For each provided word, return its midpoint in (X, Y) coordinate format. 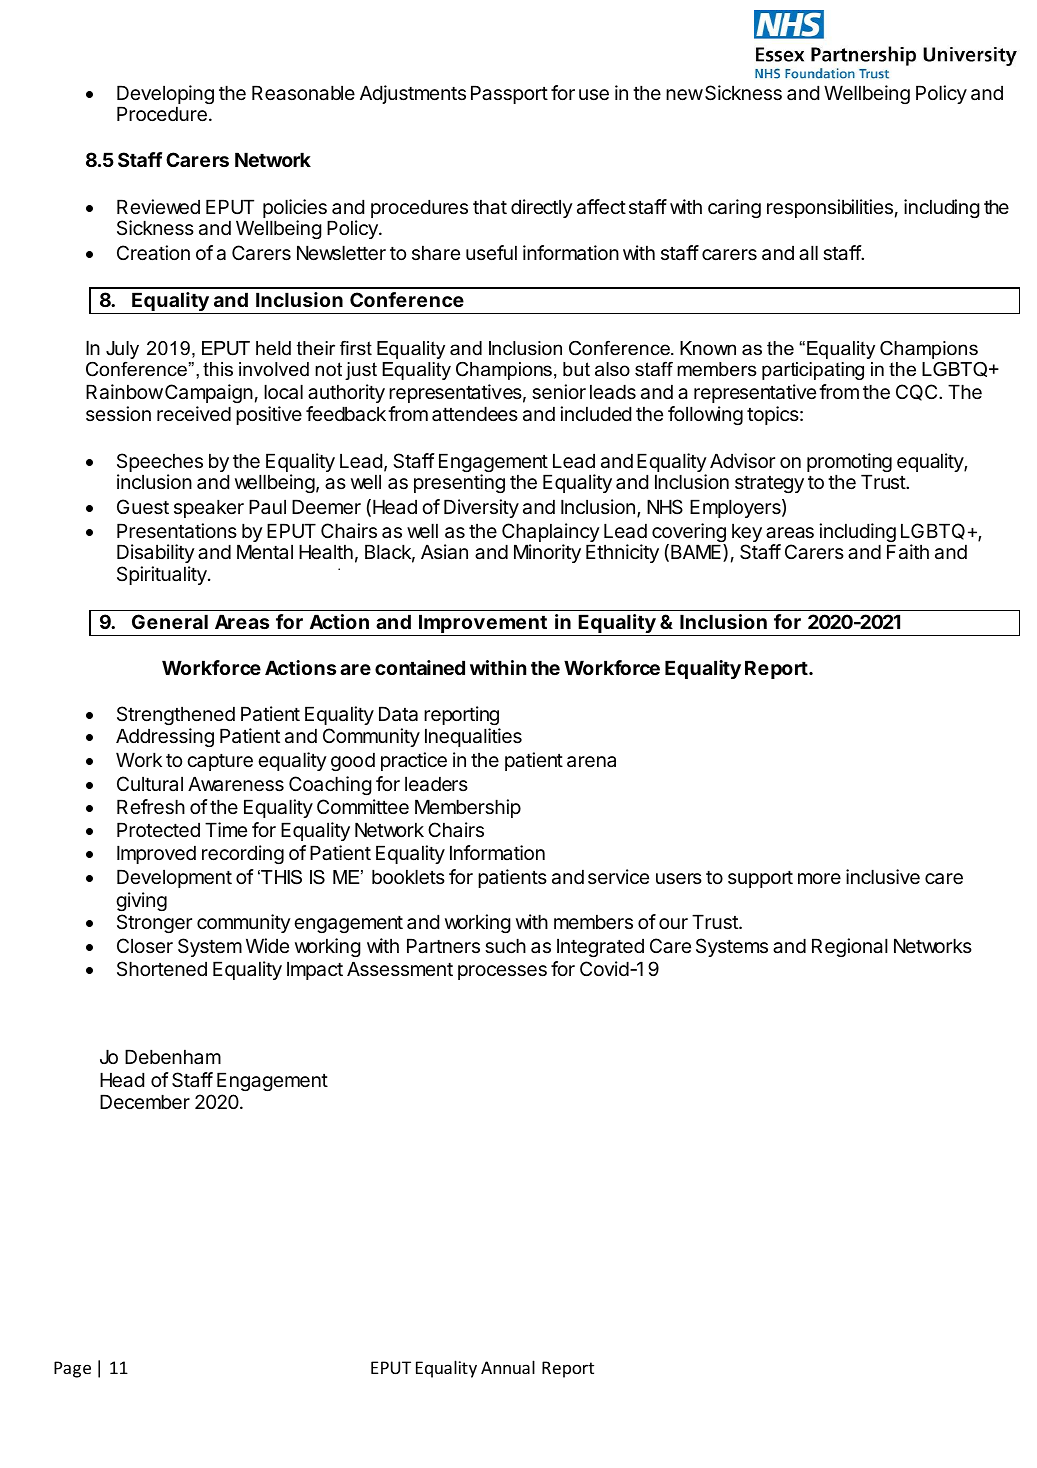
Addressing (165, 737)
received (194, 413)
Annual (508, 1367)
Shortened (162, 969)
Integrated (600, 947)
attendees (475, 414)
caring (734, 208)
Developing (165, 96)
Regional (850, 947)
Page (72, 1369)
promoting (849, 464)
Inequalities (473, 737)
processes (502, 972)
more (819, 878)
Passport (509, 94)
